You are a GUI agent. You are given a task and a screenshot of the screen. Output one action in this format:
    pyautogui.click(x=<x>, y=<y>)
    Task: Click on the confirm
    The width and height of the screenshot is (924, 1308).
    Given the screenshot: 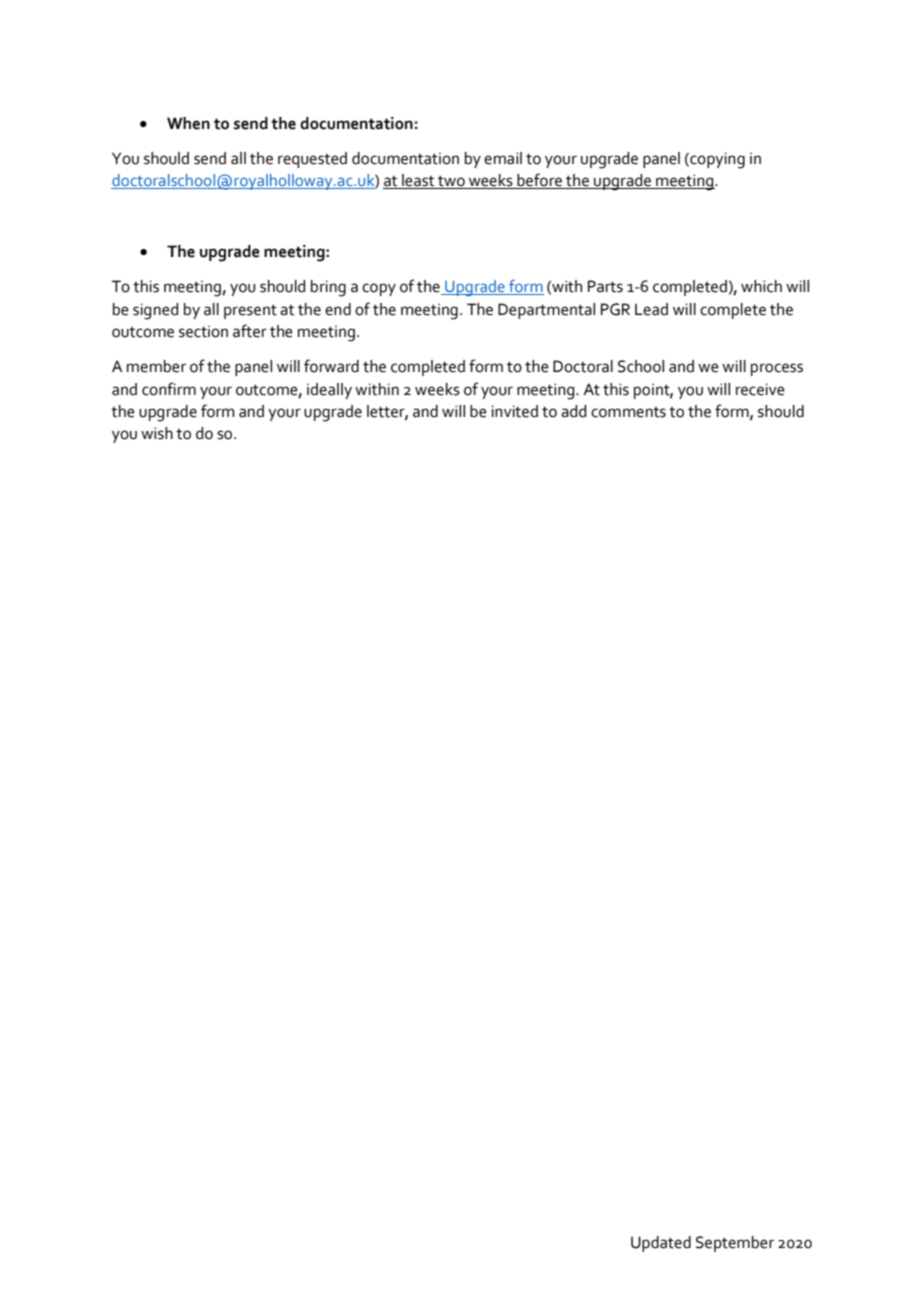 What is the action you would take?
    pyautogui.click(x=169, y=389)
